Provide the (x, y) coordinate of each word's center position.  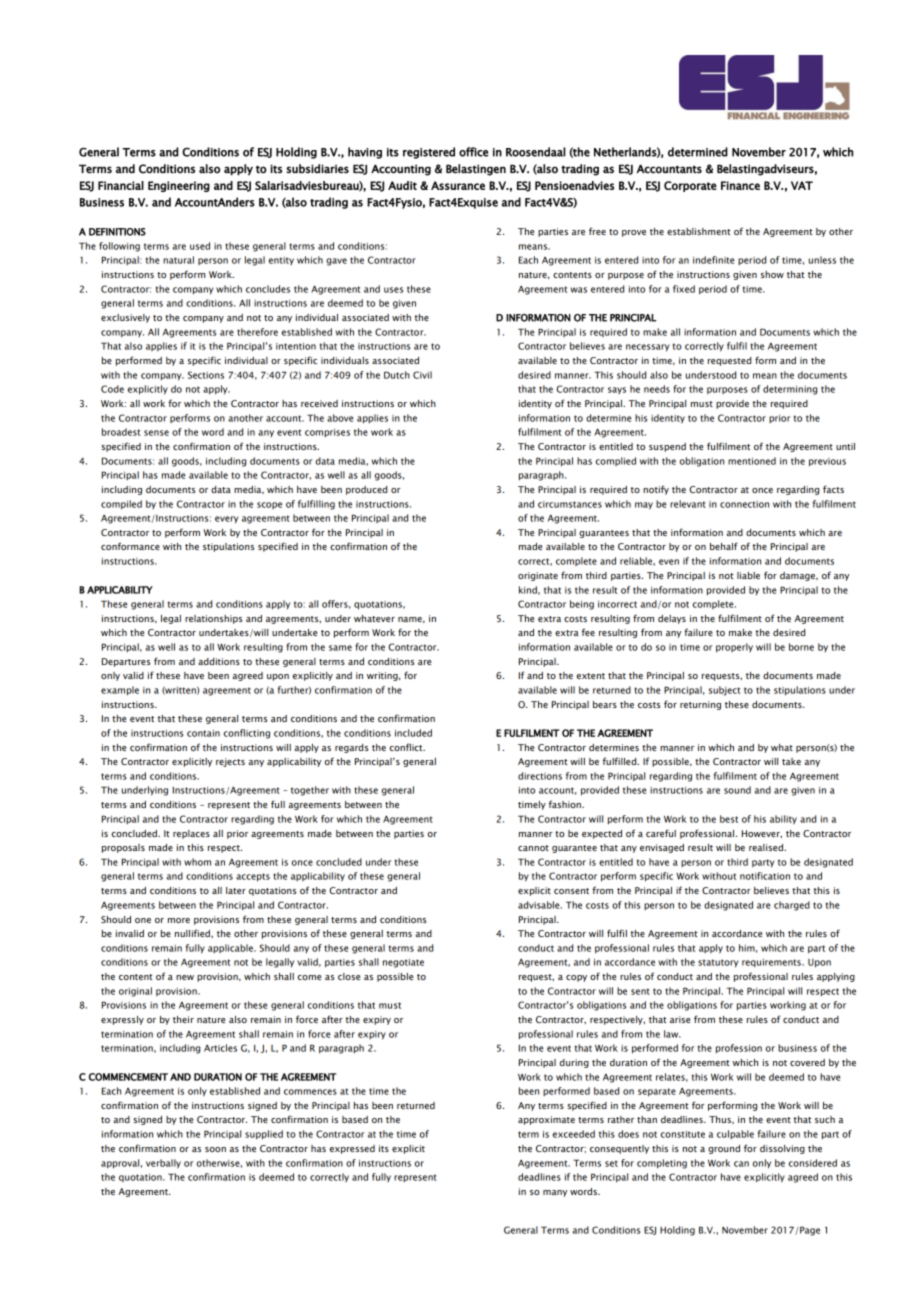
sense (156, 433)
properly (734, 648)
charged (792, 906)
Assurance (458, 185)
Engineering (179, 186)
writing (383, 676)
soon (215, 1149)
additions (219, 661)
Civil (422, 375)
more (179, 920)
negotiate (403, 963)
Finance (740, 185)
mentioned (752, 461)
